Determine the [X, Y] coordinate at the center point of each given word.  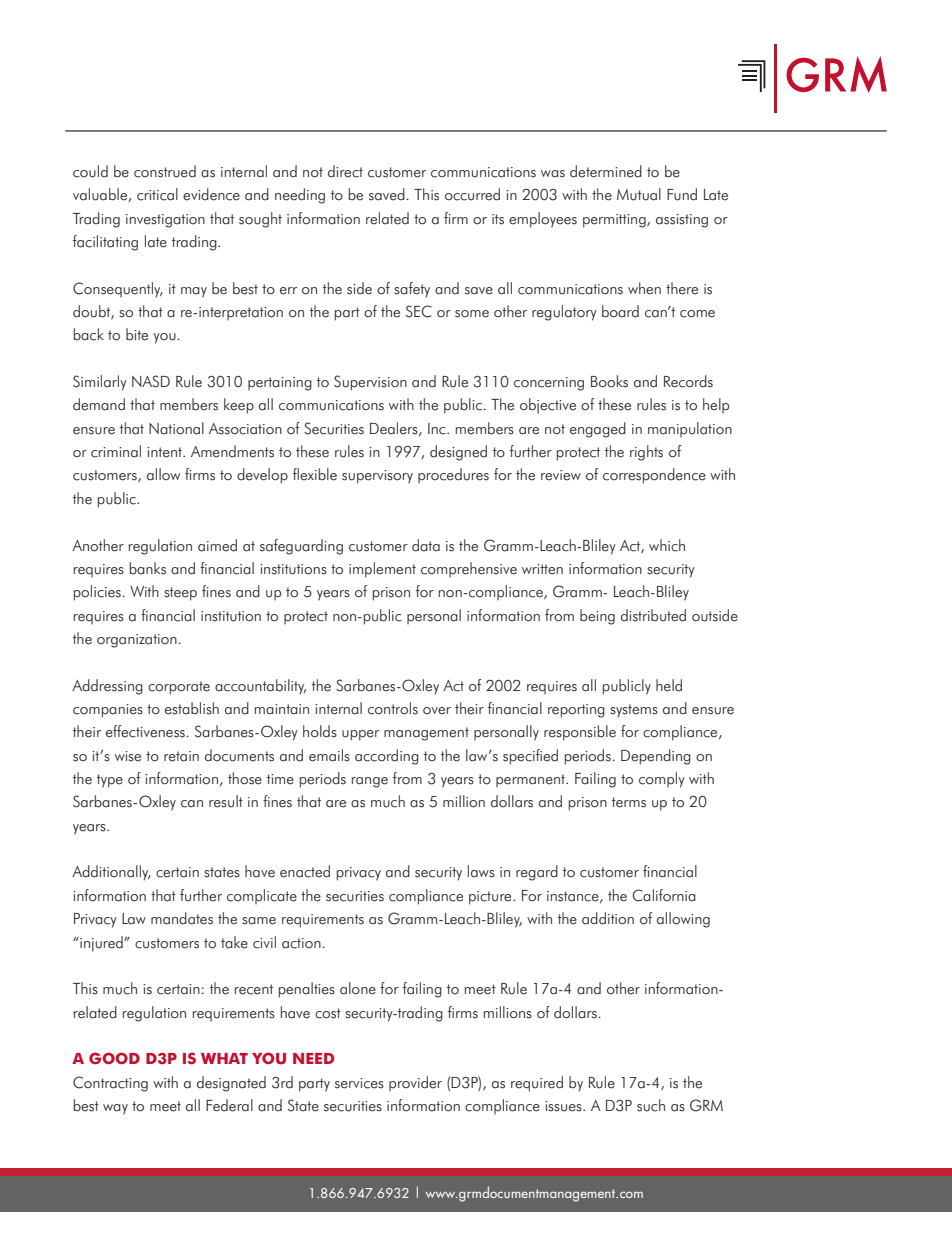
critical [157, 194]
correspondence [654, 476]
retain [181, 756]
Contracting [110, 1084]
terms [629, 802]
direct [345, 171]
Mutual [639, 194]
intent [165, 452]
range [370, 782]
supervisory [377, 477]
